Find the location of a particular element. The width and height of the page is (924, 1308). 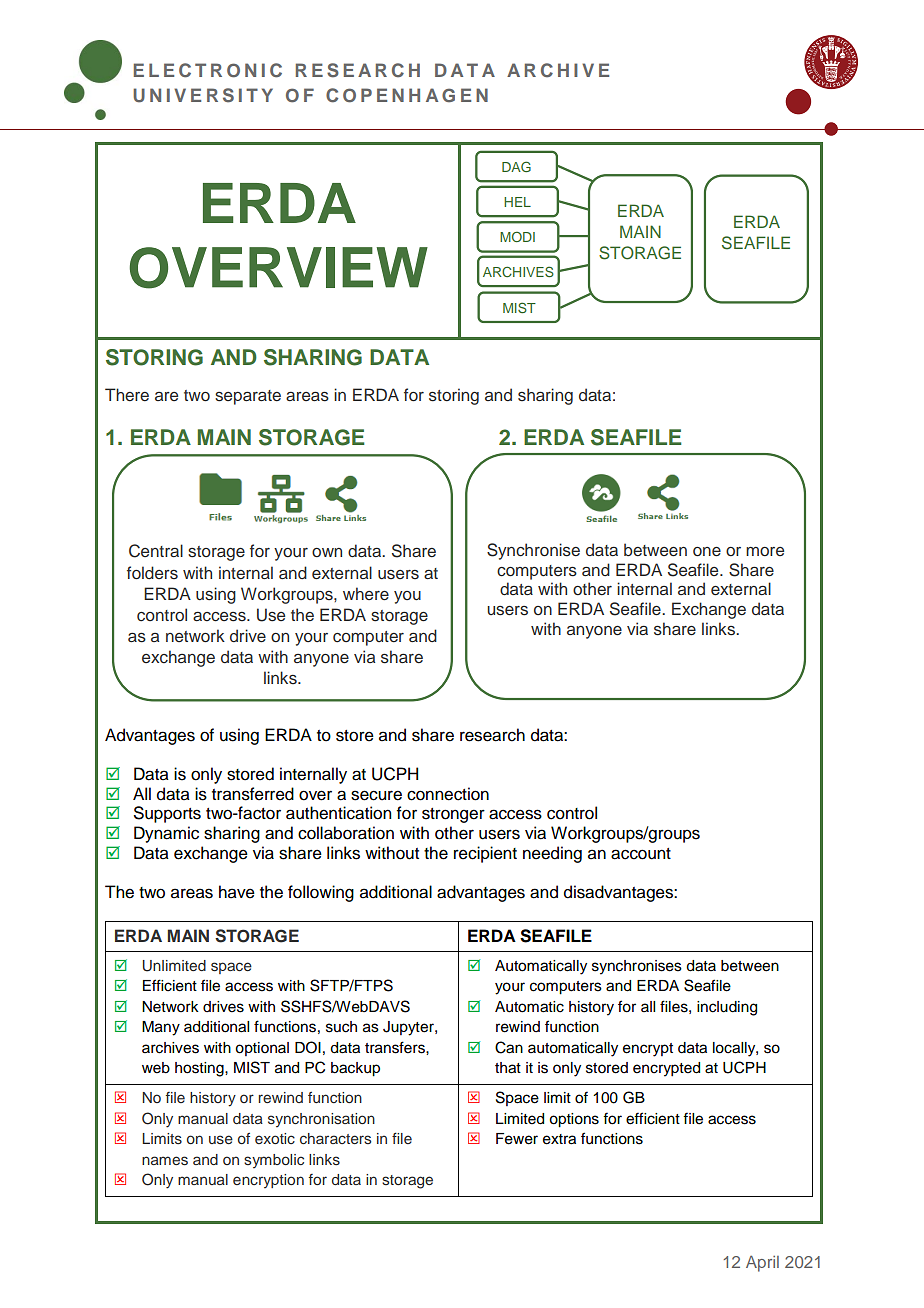

account is located at coordinates (641, 854).
